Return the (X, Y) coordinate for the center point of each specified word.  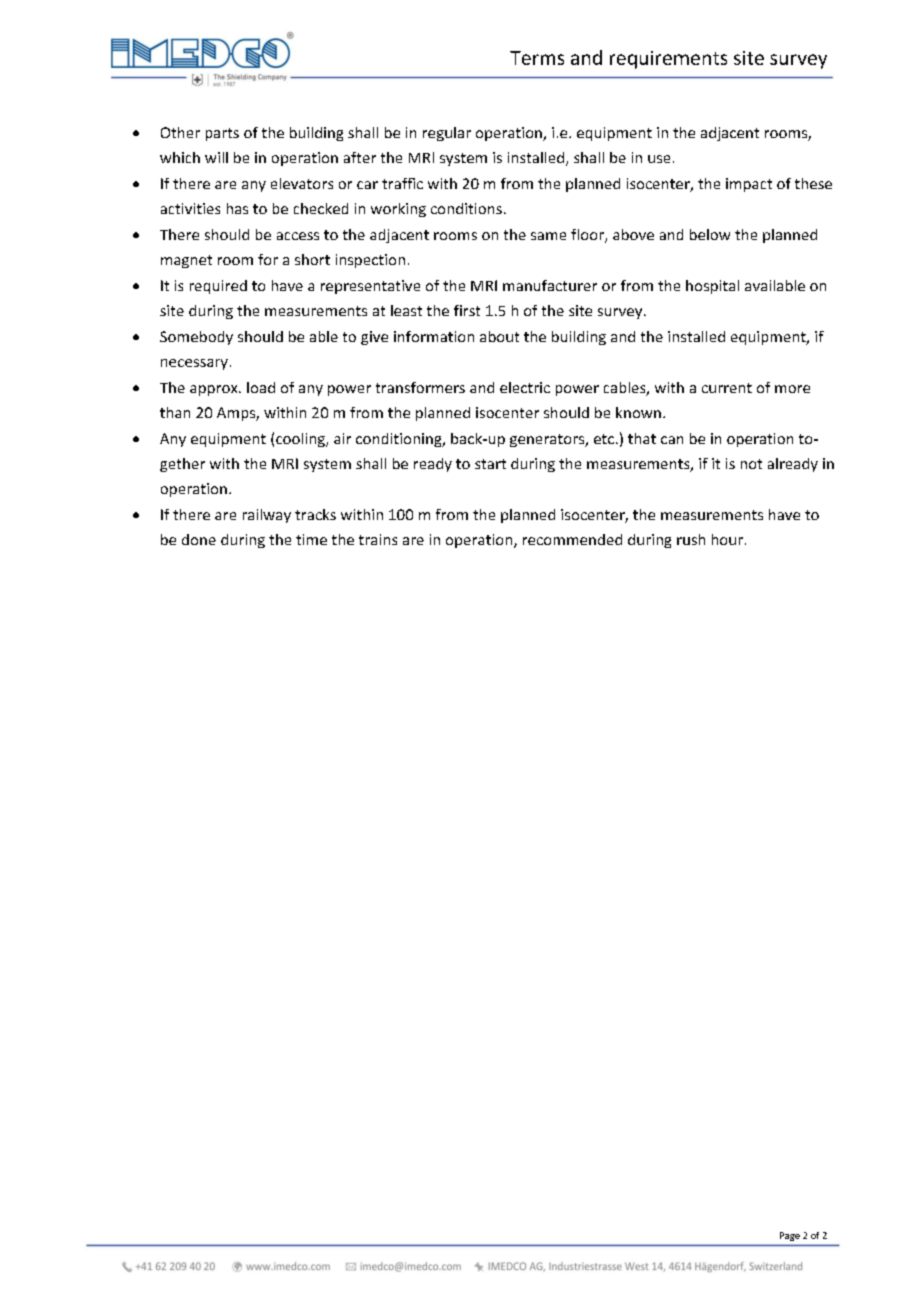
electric (525, 387)
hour (727, 539)
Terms (537, 58)
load (261, 387)
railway (267, 516)
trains (378, 539)
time (311, 539)
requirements (668, 60)
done (199, 539)
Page (790, 1236)
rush (691, 539)
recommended (572, 539)
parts (222, 134)
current (727, 388)
